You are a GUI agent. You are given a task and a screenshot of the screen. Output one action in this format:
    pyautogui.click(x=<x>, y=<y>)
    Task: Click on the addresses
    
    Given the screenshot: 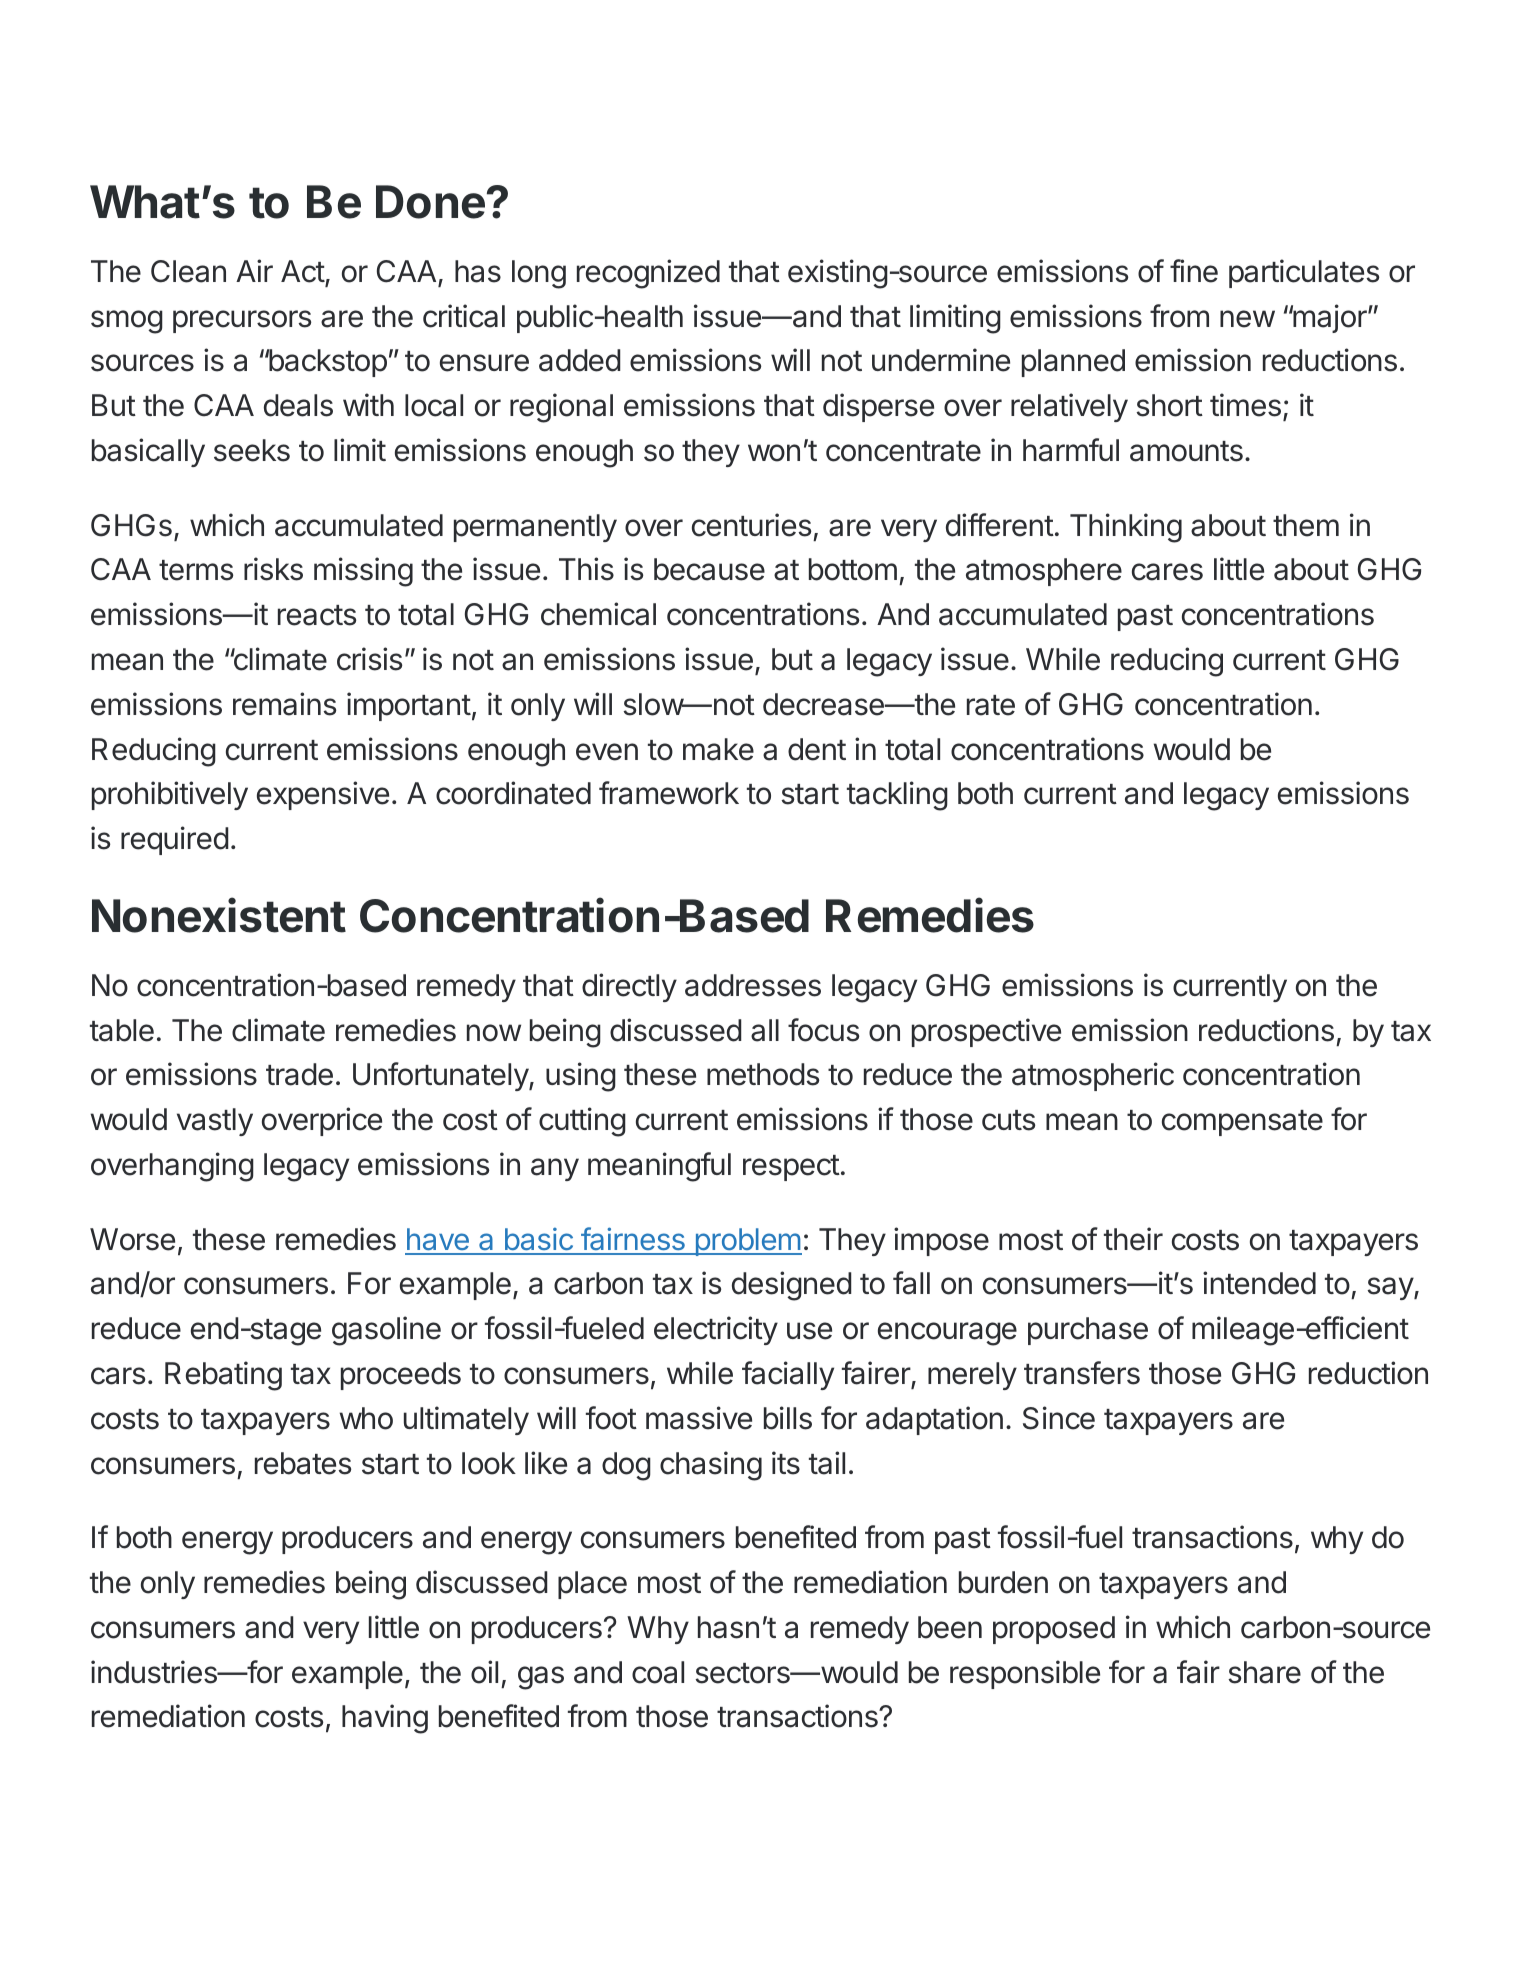 What is the action you would take?
    pyautogui.click(x=753, y=985)
